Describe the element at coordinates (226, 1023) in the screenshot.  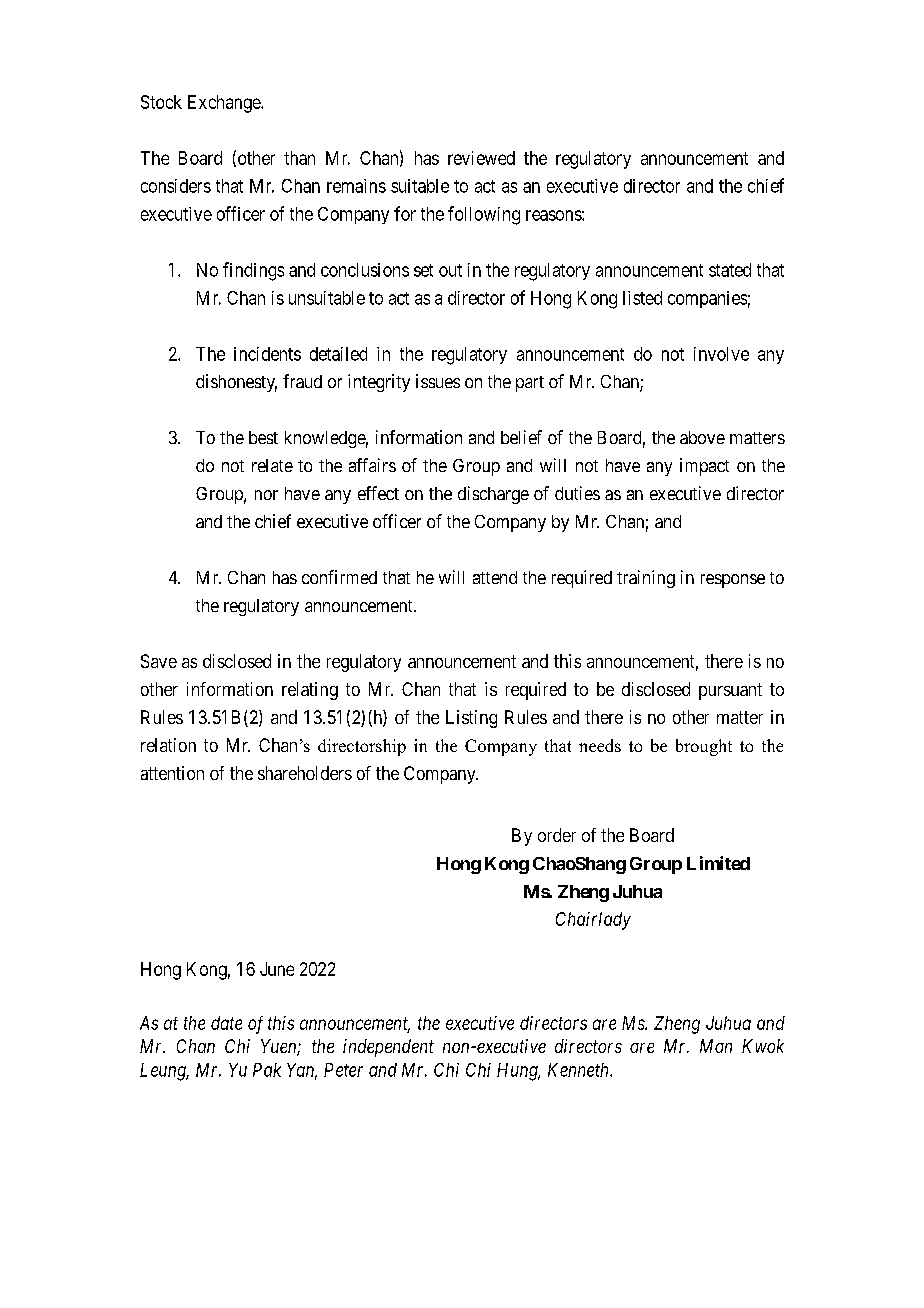
I see `date` at that location.
